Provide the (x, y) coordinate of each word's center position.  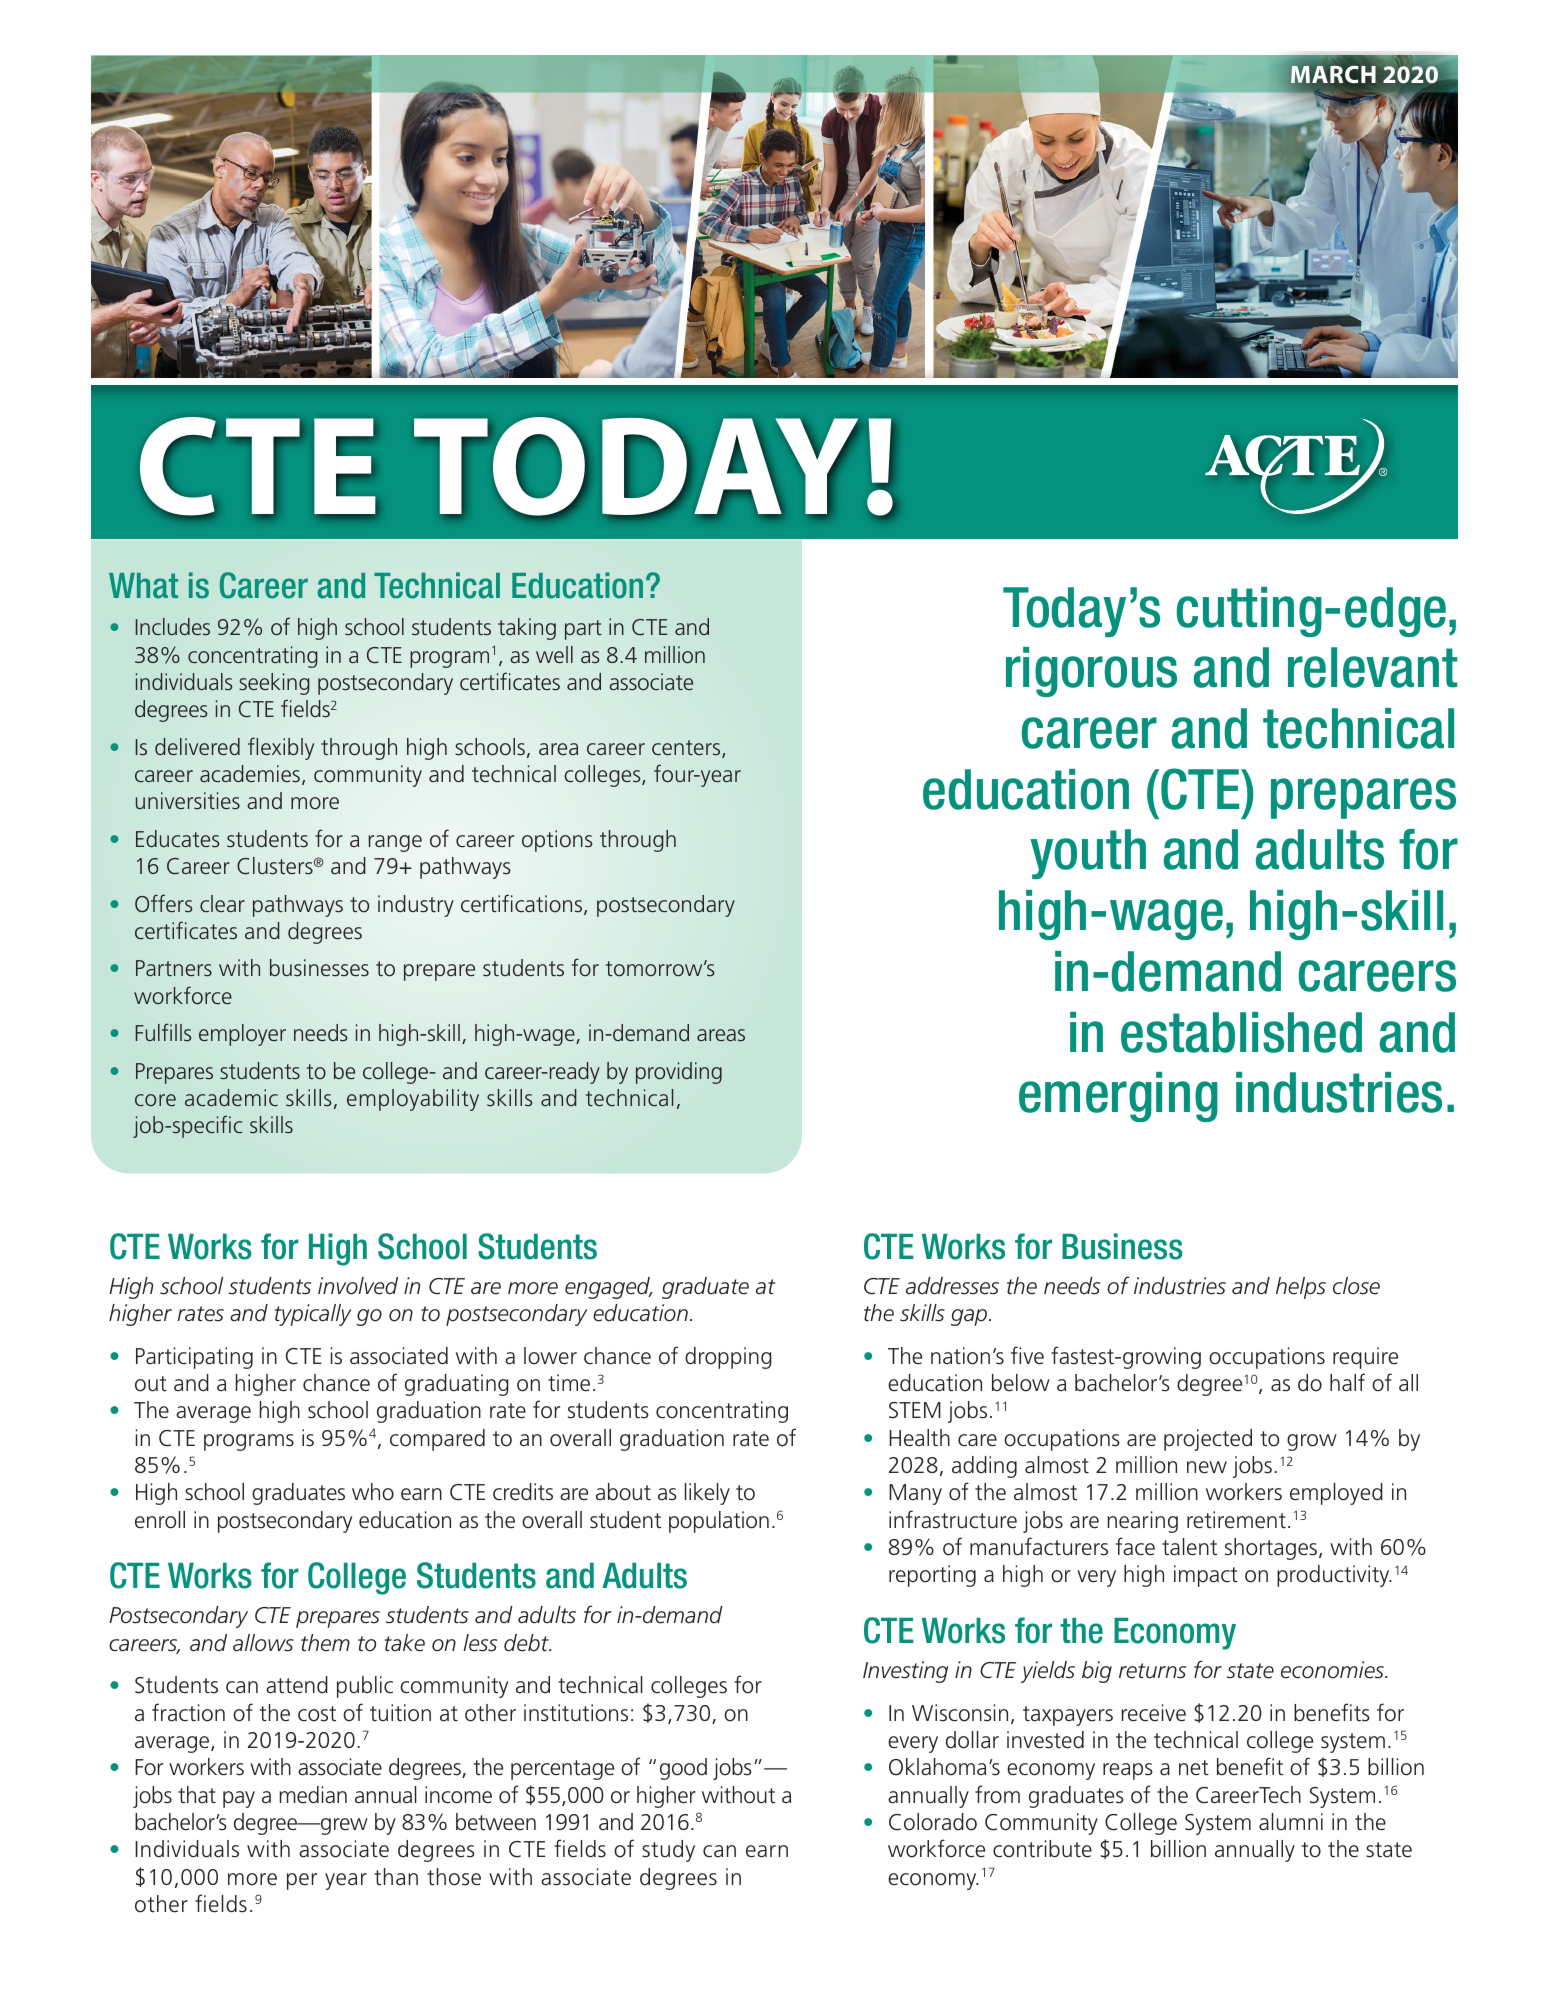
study (668, 1851)
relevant (1372, 667)
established (1241, 1032)
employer (242, 1035)
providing (679, 1073)
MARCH (1332, 73)
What (143, 586)
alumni (1291, 1822)
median (313, 1795)
